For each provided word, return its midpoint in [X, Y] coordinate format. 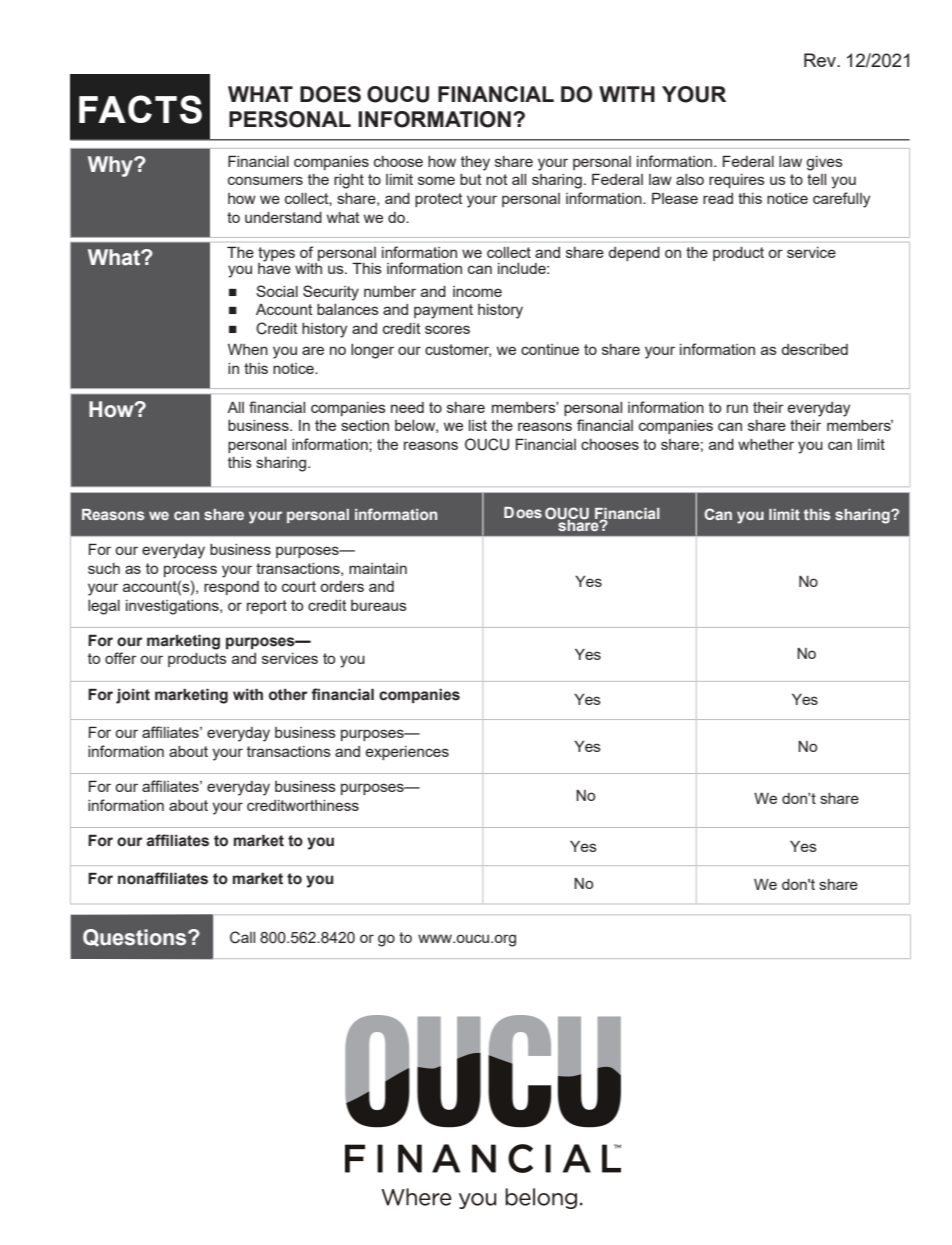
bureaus [379, 605]
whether [766, 444]
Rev [821, 60]
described [814, 349]
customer [458, 350]
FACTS [140, 109]
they [475, 163]
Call [242, 937]
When [248, 349]
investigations [173, 607]
